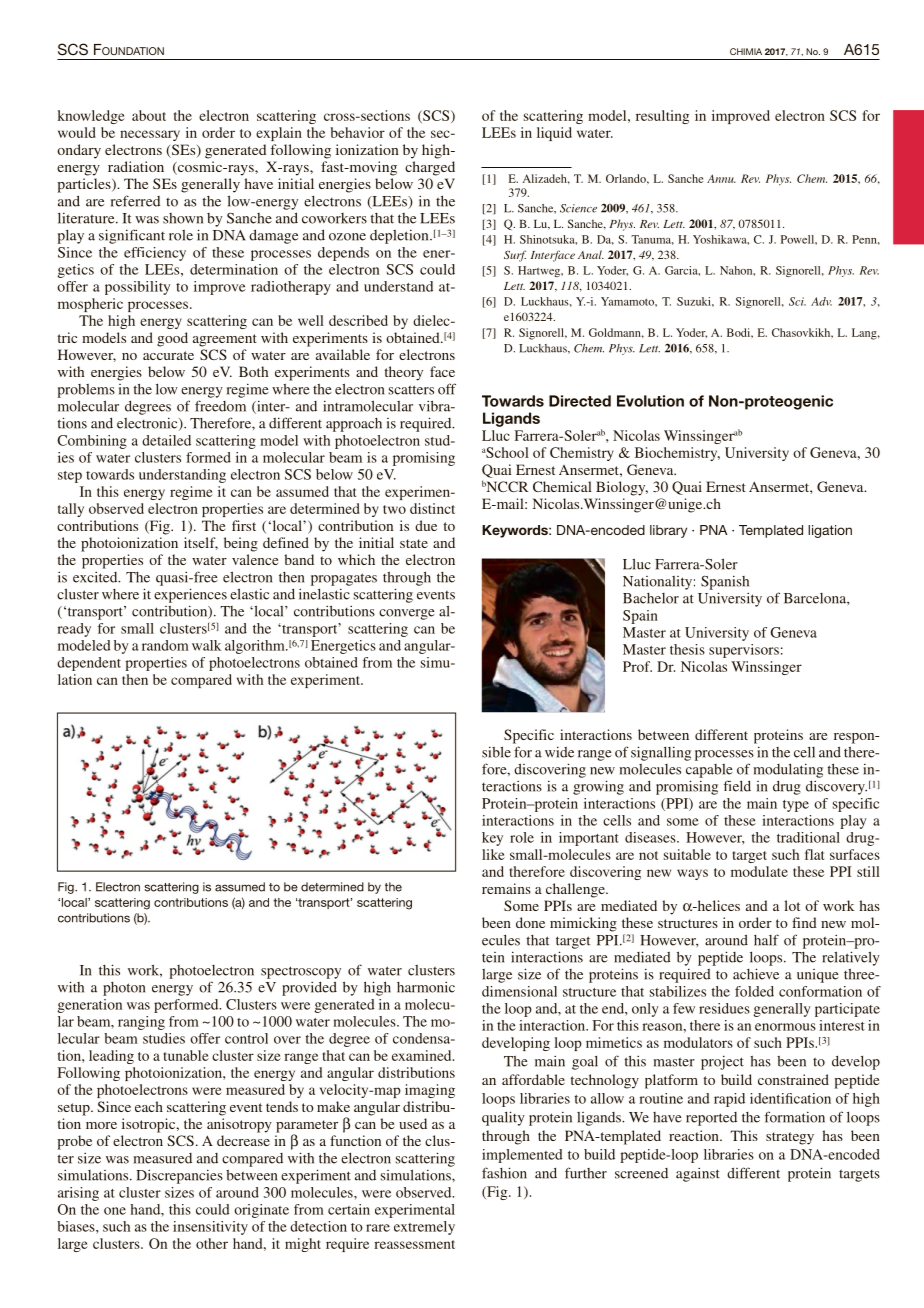 This screenshot has width=924, height=1308. I want to click on converge, so click(407, 614).
